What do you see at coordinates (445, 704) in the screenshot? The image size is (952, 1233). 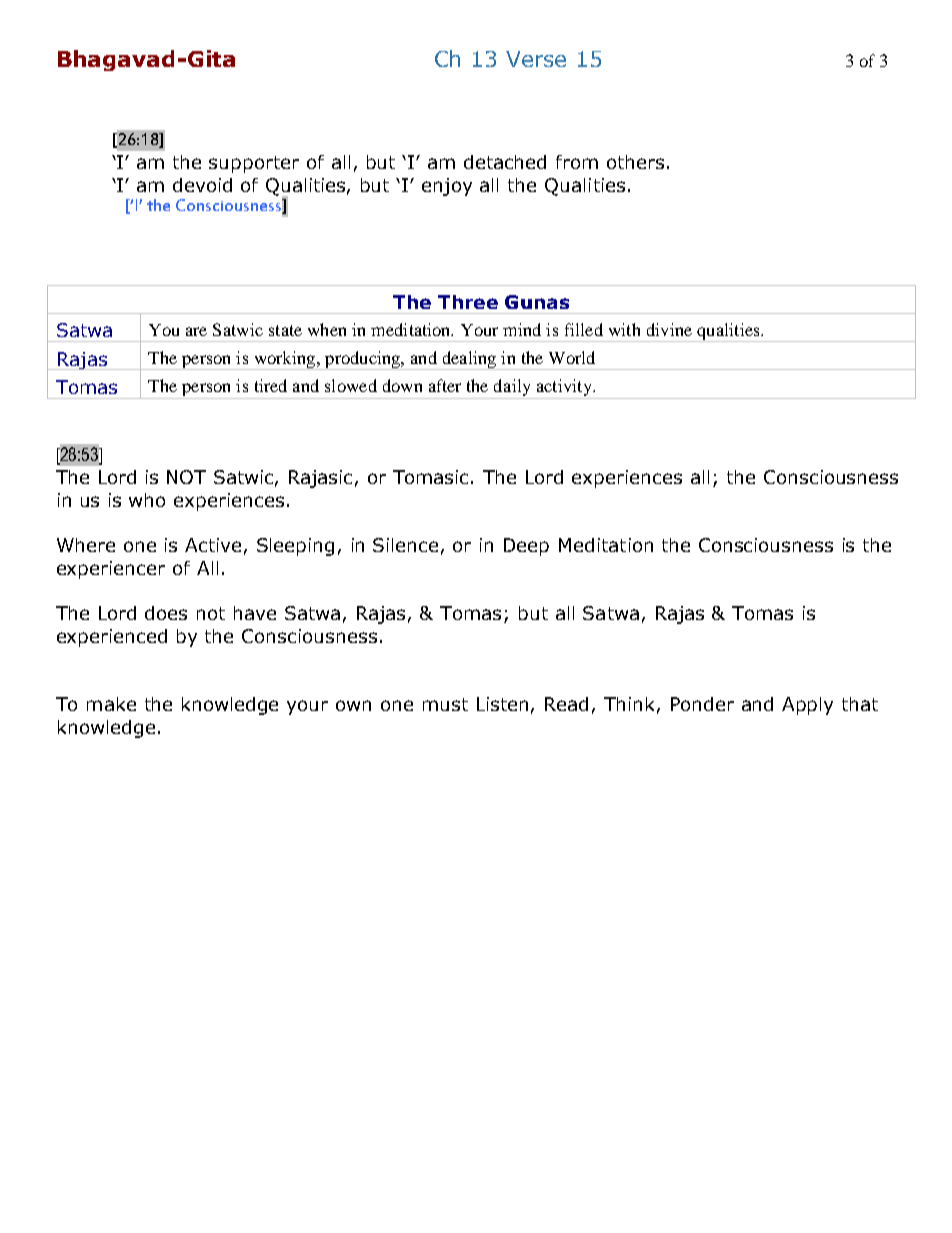 I see `must` at bounding box center [445, 704].
